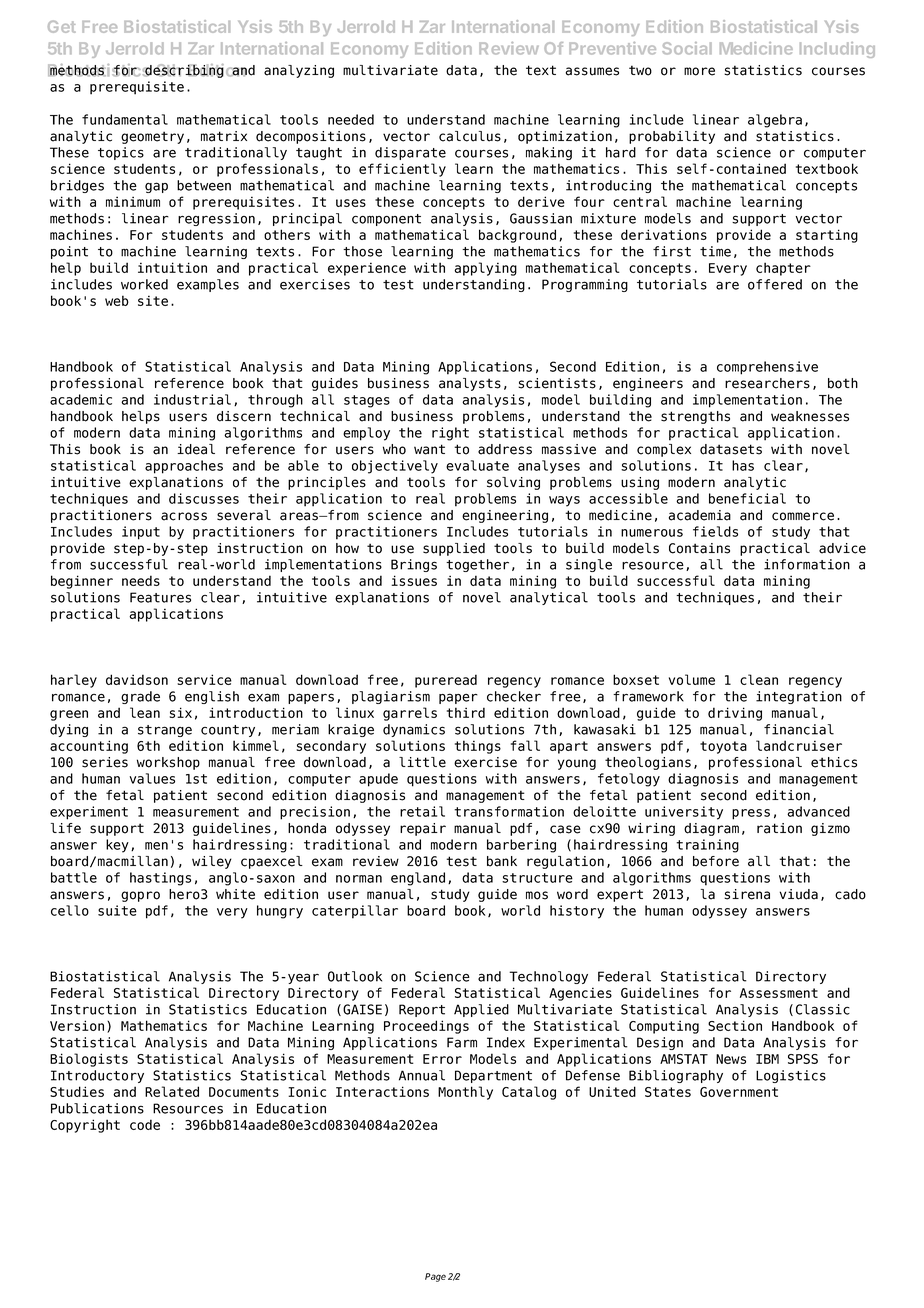 This screenshot has height=1308, width=924. What do you see at coordinates (470, 136) in the screenshot?
I see `calculus` at bounding box center [470, 136].
